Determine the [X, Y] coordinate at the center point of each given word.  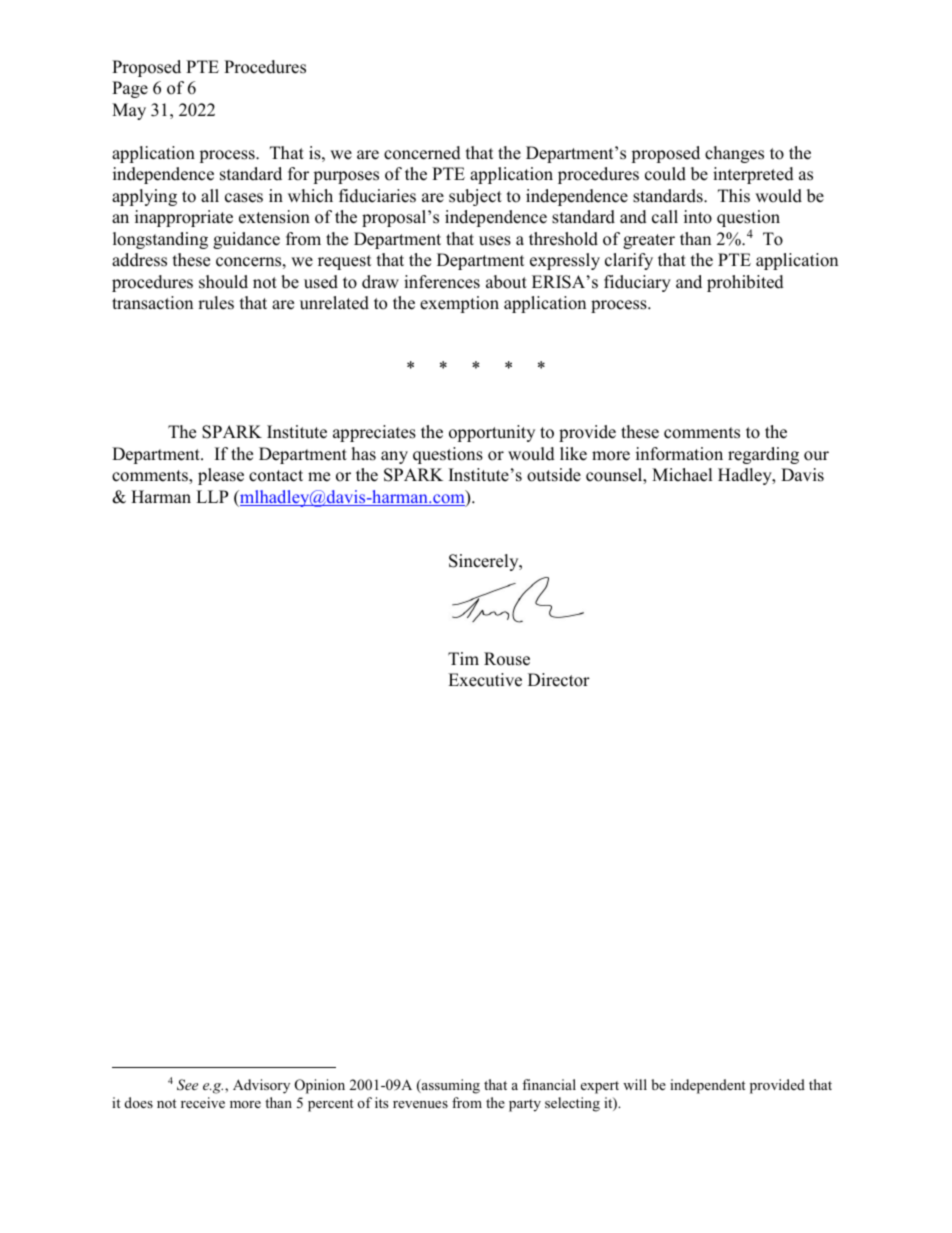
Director [559, 680]
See [187, 1085]
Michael [682, 475]
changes [734, 154]
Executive [485, 680]
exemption [459, 304]
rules [216, 303]
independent [707, 1086]
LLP [212, 496]
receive [203, 1102]
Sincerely [485, 562]
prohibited [745, 283]
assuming [450, 1086]
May [129, 111]
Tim [463, 658]
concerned [422, 153]
